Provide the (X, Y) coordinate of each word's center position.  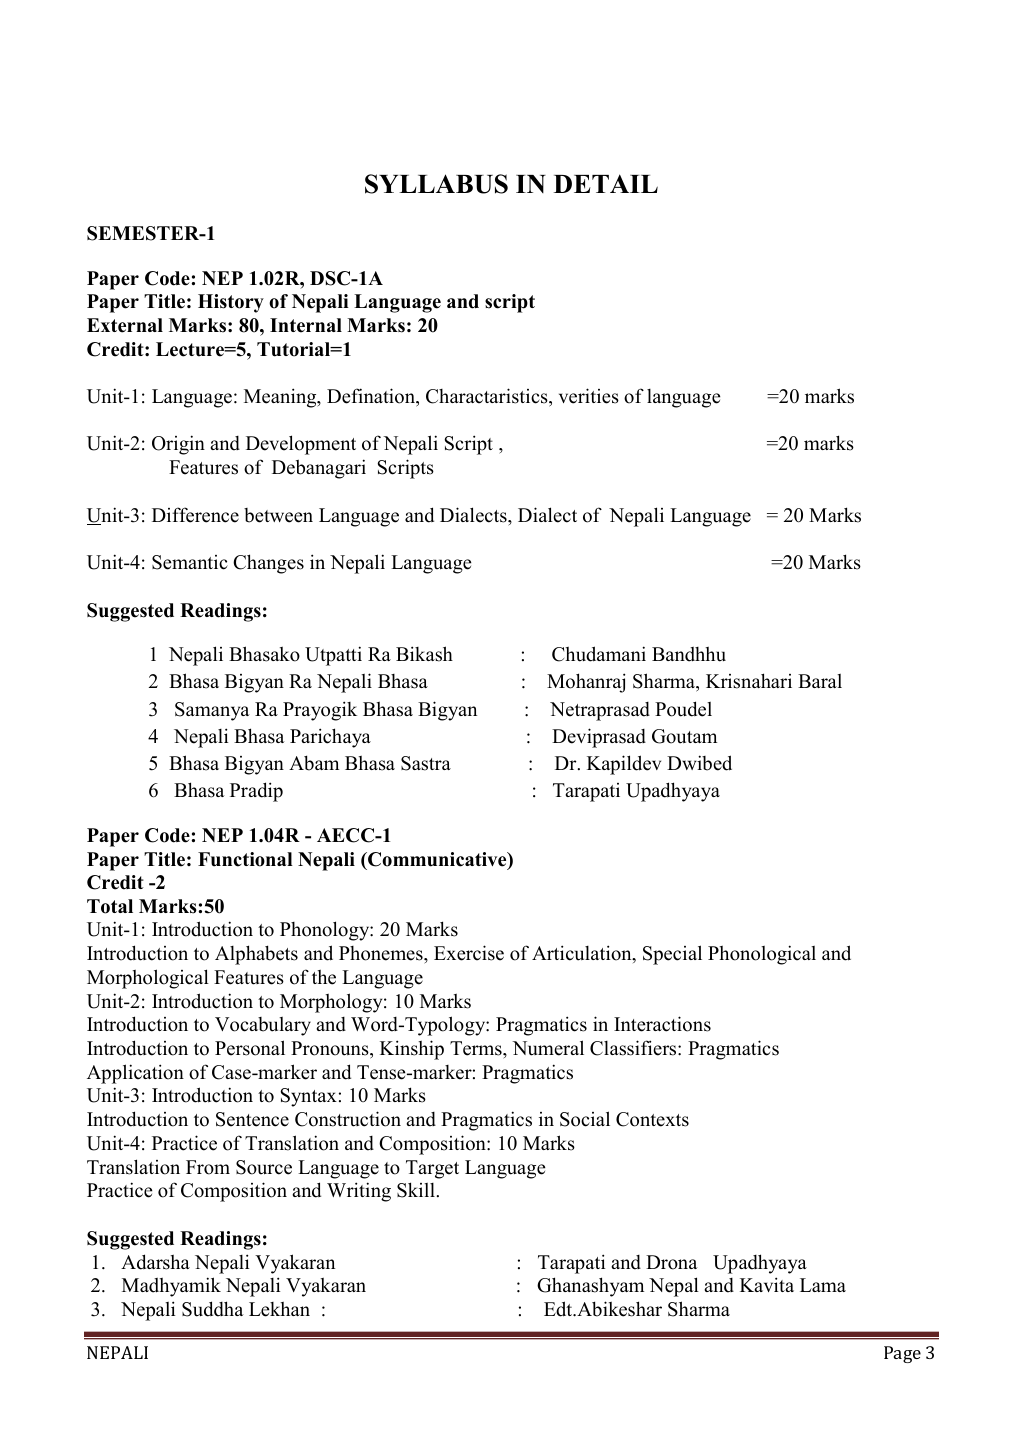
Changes (268, 564)
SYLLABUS (436, 184)
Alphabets (256, 955)
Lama (823, 1285)
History (231, 303)
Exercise (469, 953)
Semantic (190, 562)
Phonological (762, 955)
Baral (820, 681)
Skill (416, 1190)
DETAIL (606, 183)
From (208, 1167)
